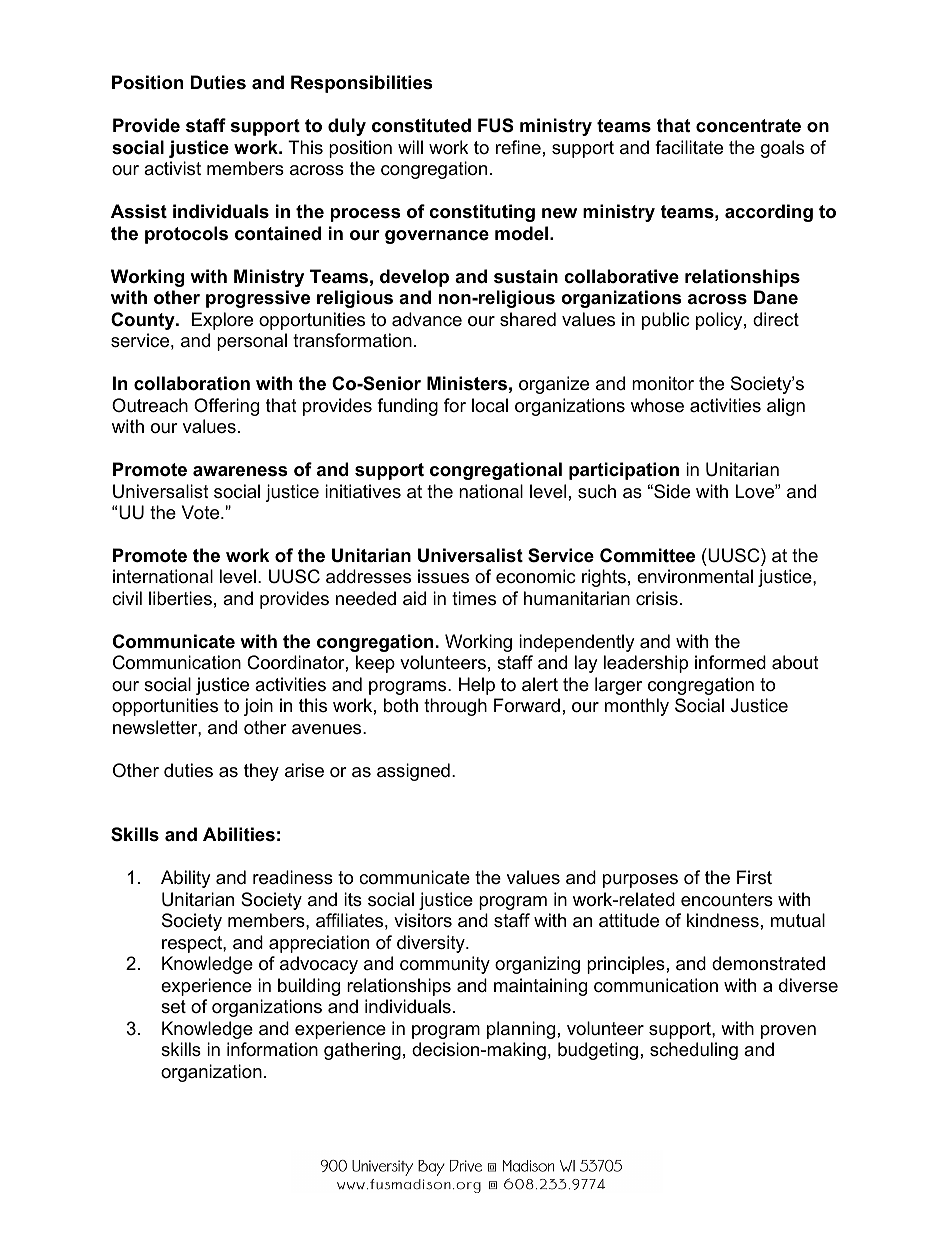 The height and width of the screenshot is (1233, 952). What do you see at coordinates (172, 168) in the screenshot?
I see `activist` at bounding box center [172, 168].
